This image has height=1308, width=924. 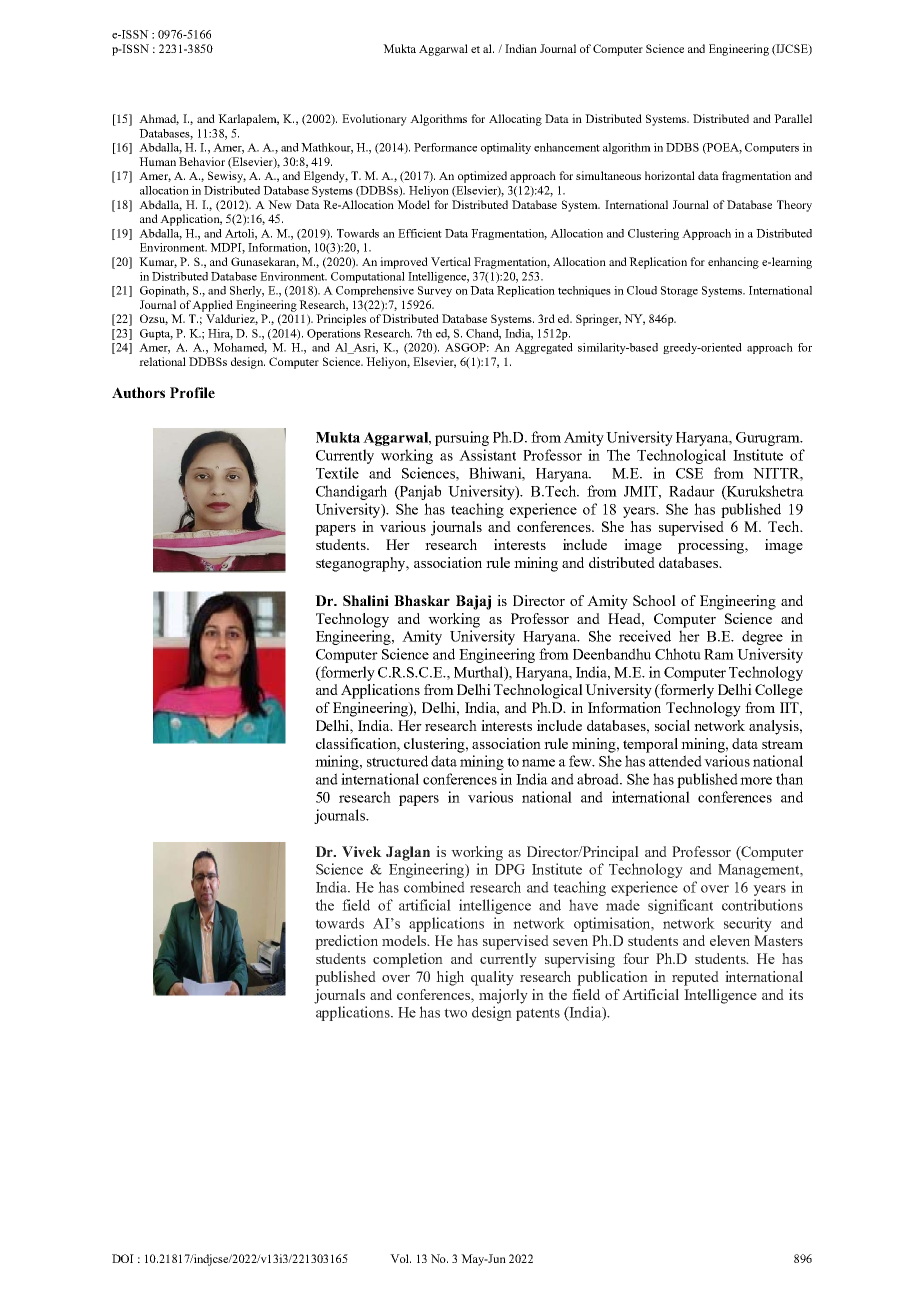 What do you see at coordinates (192, 392) in the image?
I see `Profile` at bounding box center [192, 392].
